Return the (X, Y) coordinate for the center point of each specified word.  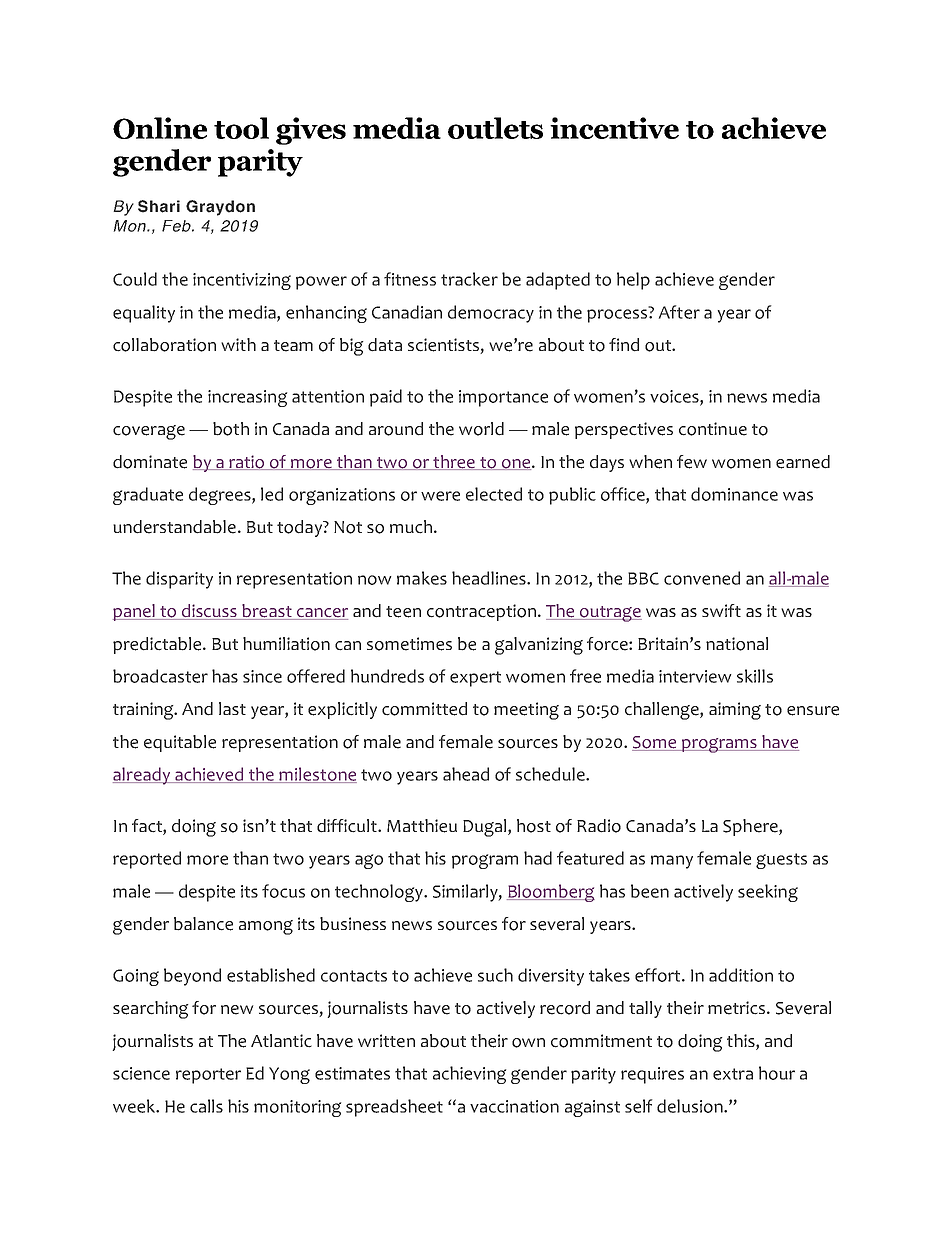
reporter (208, 1076)
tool (241, 128)
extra (733, 1074)
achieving (469, 1075)
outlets (495, 128)
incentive (614, 128)
